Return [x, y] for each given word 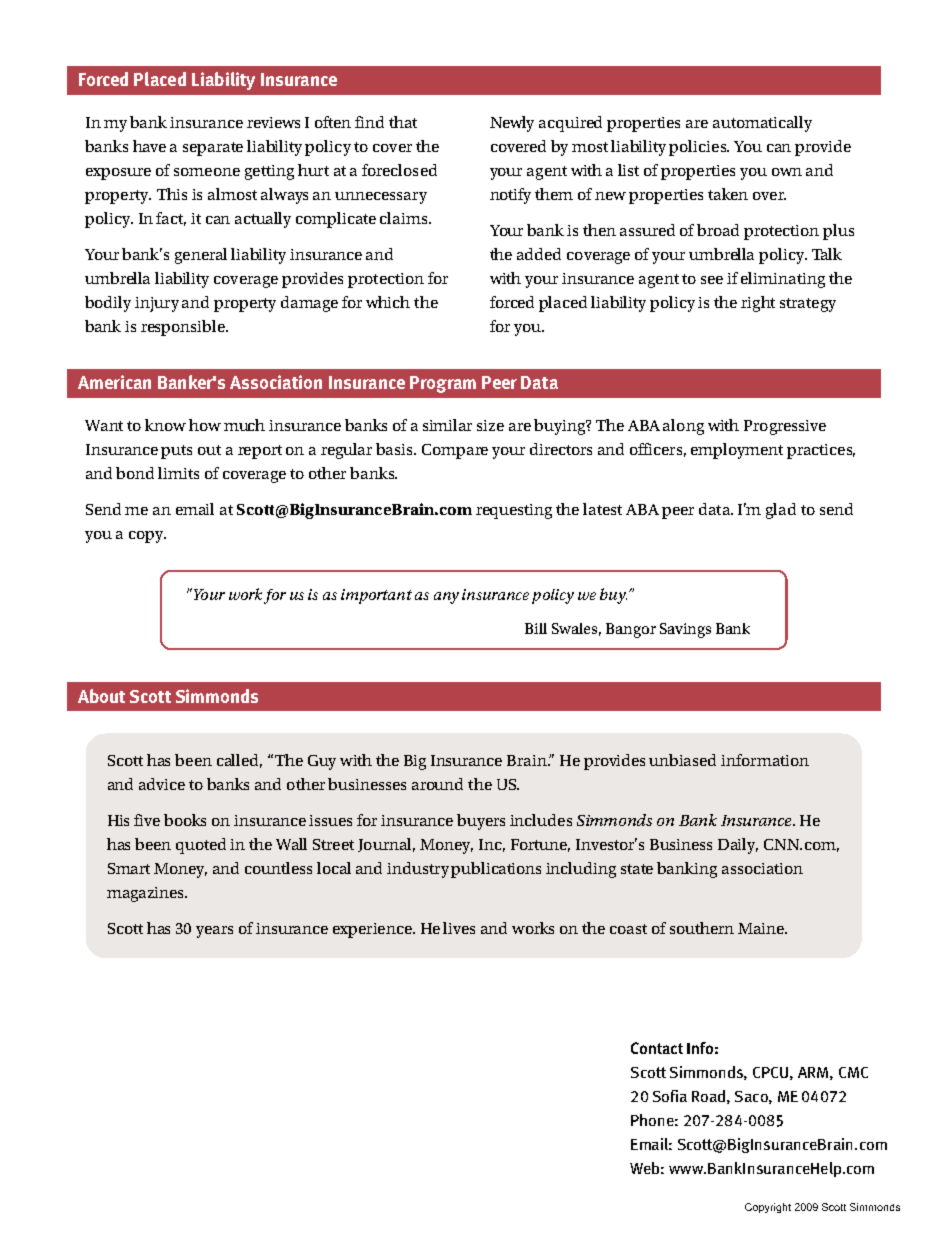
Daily [738, 846]
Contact [657, 1048]
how [205, 425]
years [214, 932]
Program [443, 384]
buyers [481, 822]
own [787, 172]
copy [147, 537]
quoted [201, 846]
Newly [512, 124]
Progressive [785, 427]
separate [213, 149]
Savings [685, 630]
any [446, 598]
